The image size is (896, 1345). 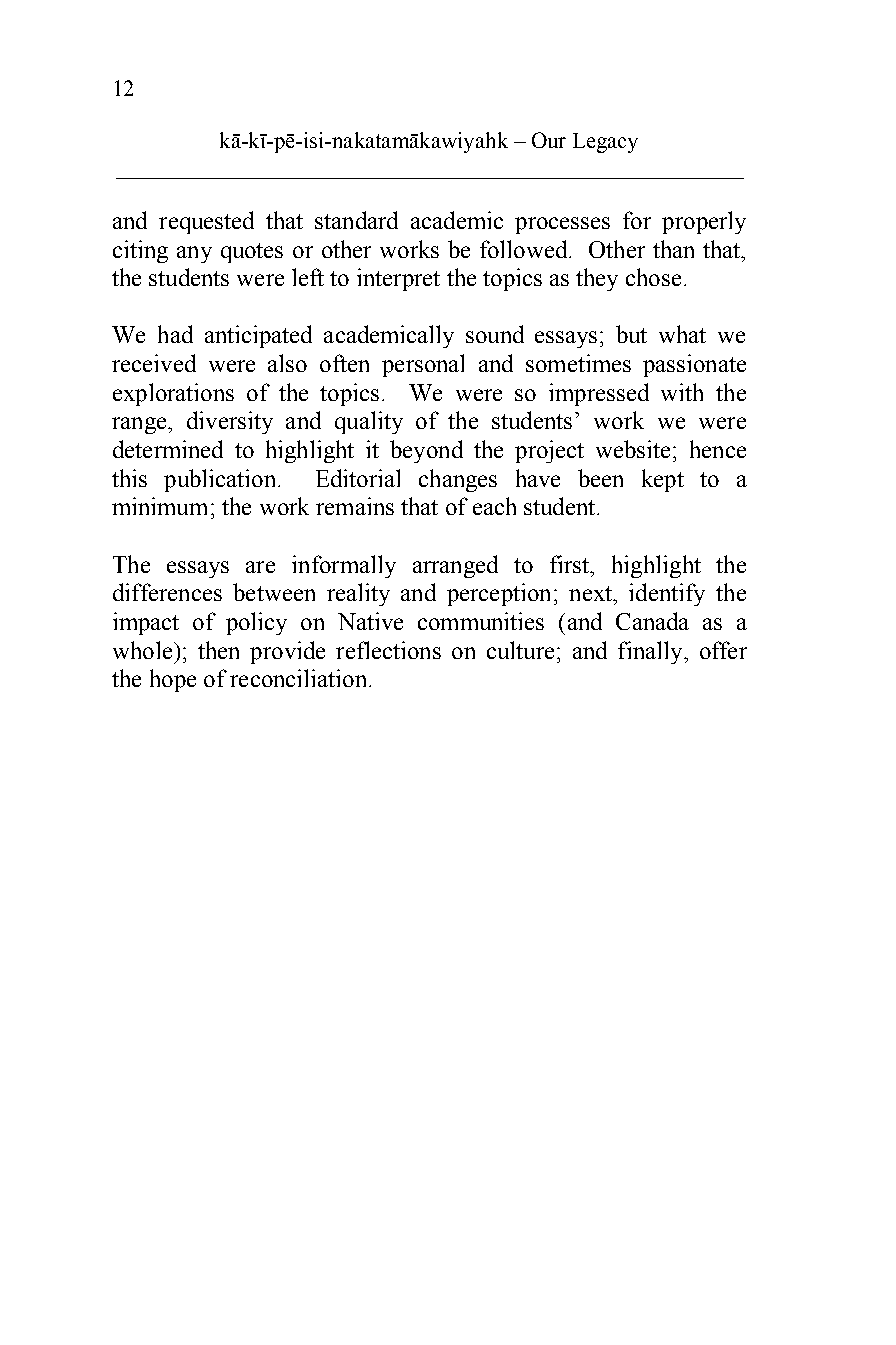 What do you see at coordinates (388, 650) in the image?
I see `reflections` at bounding box center [388, 650].
